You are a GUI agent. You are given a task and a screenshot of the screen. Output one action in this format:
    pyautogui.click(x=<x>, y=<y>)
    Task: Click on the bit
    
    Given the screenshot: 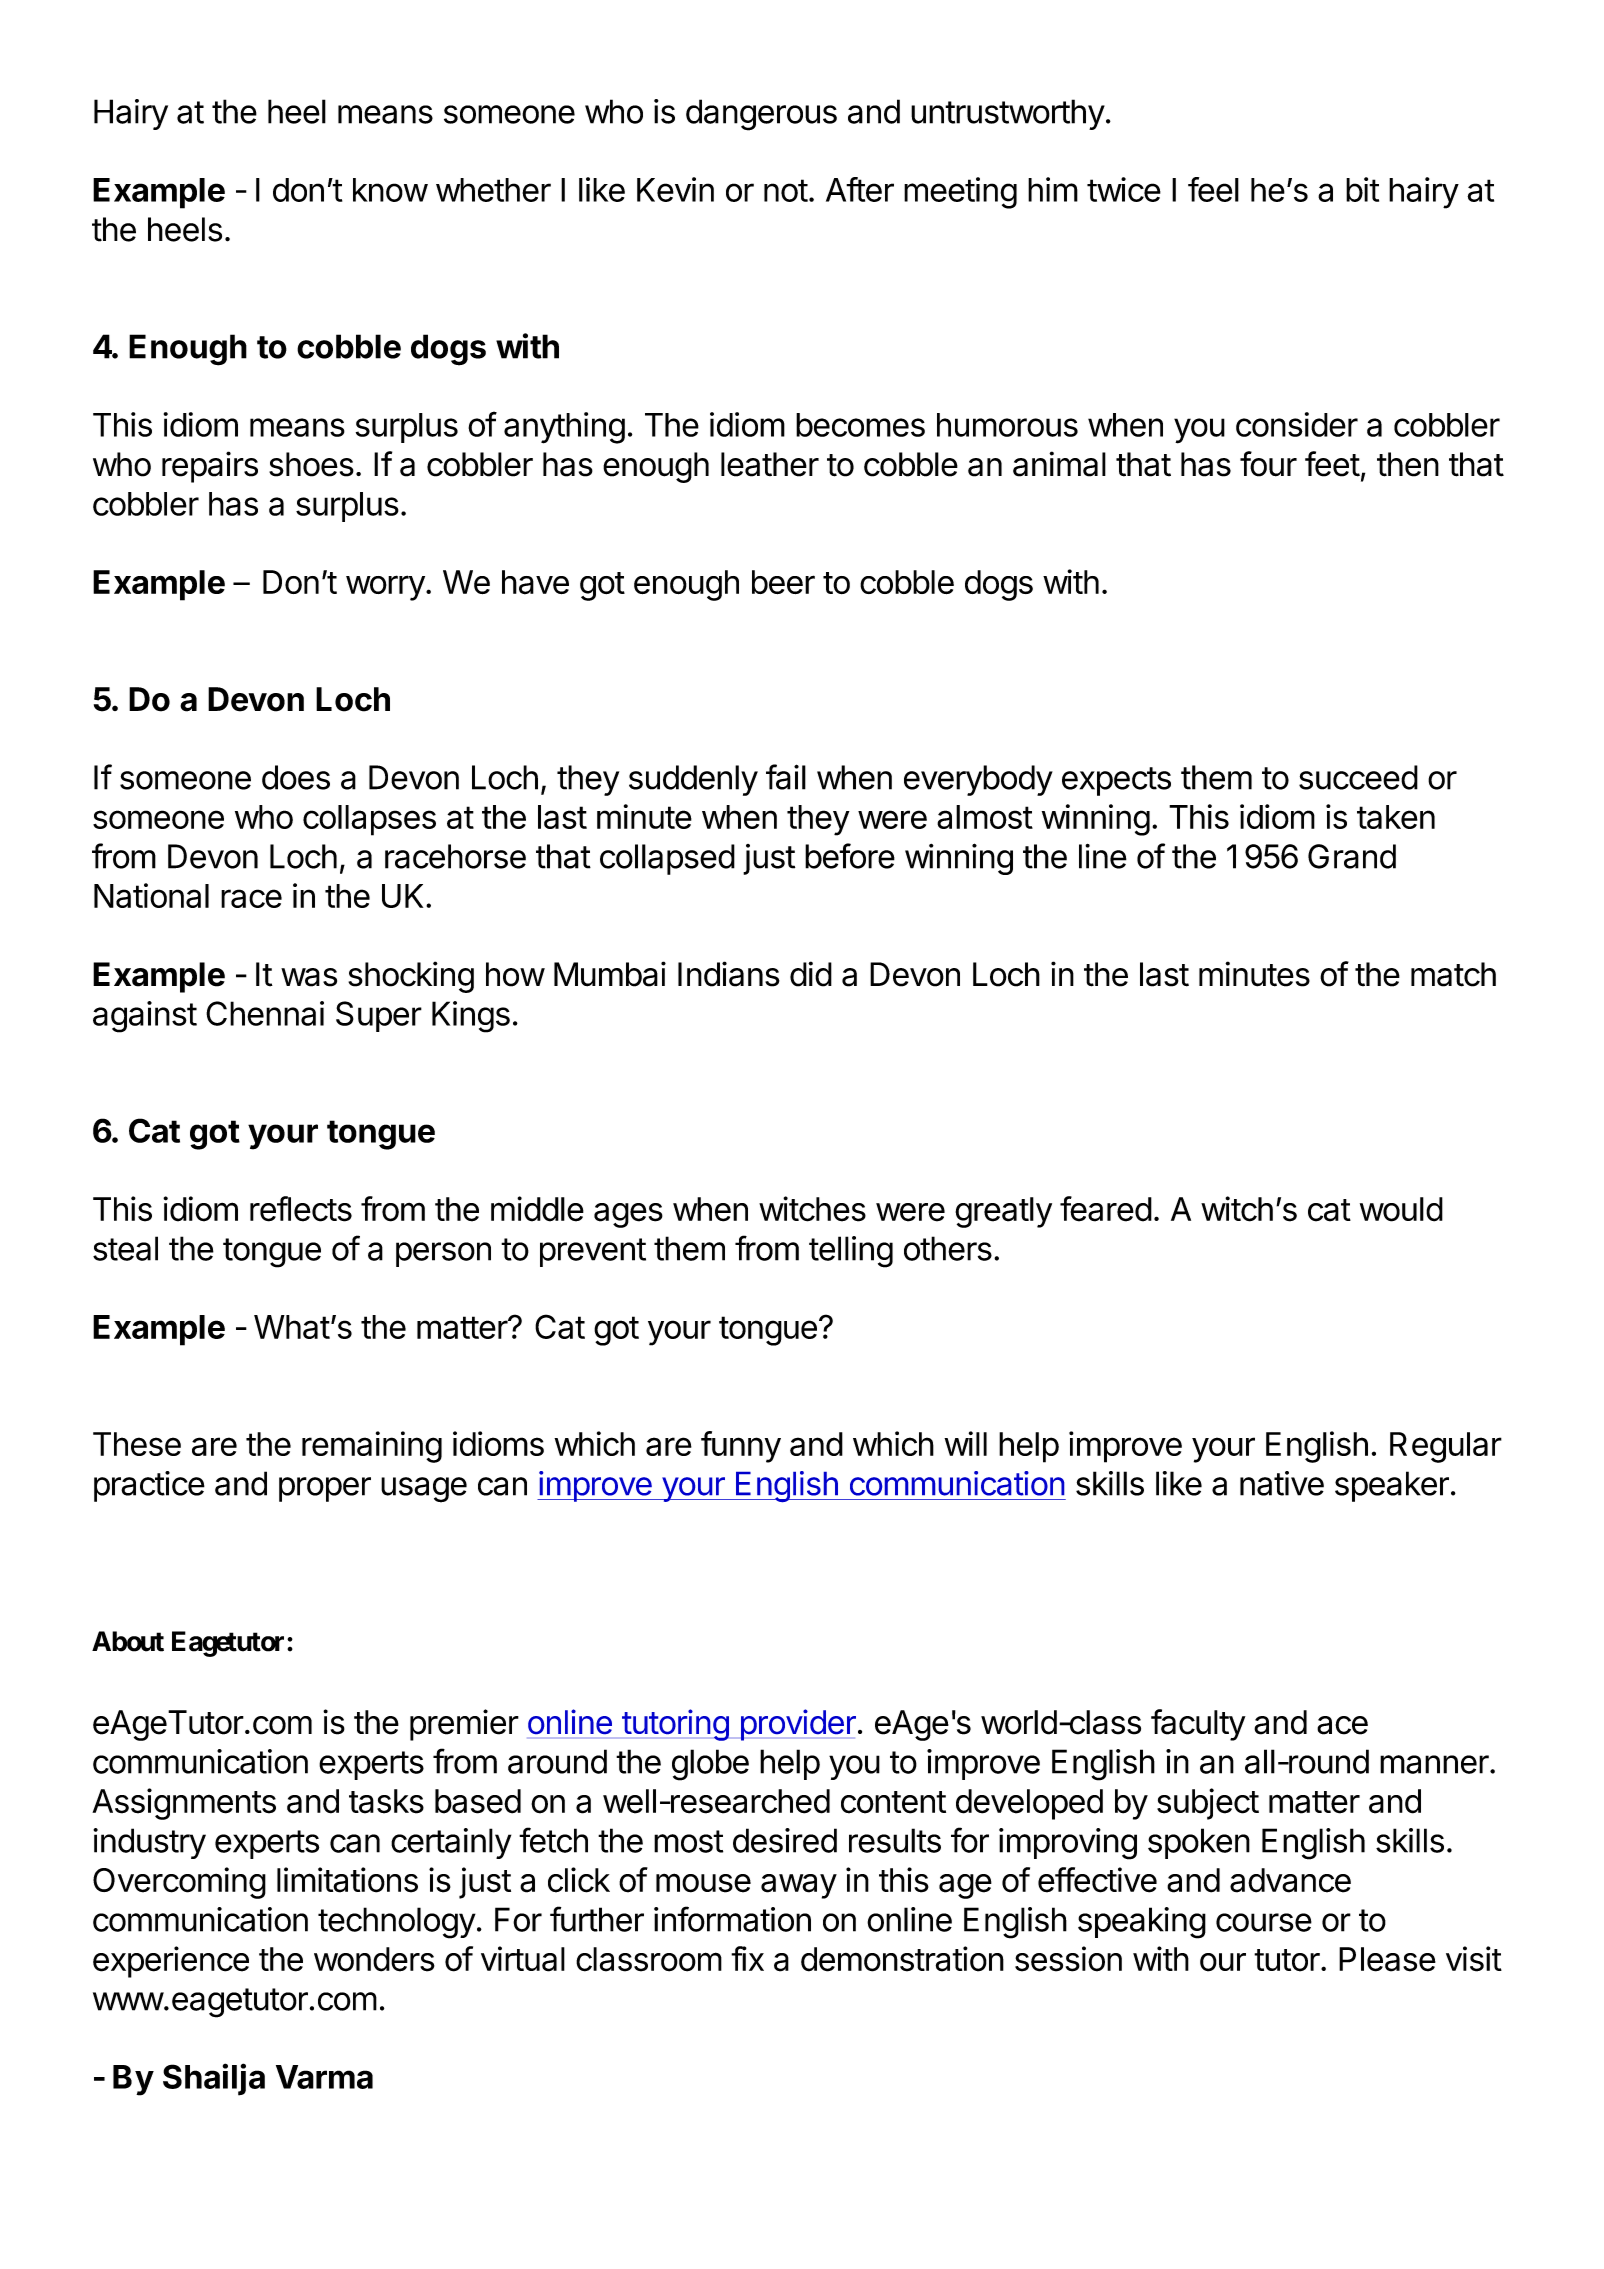 What is the action you would take?
    pyautogui.click(x=1362, y=189)
